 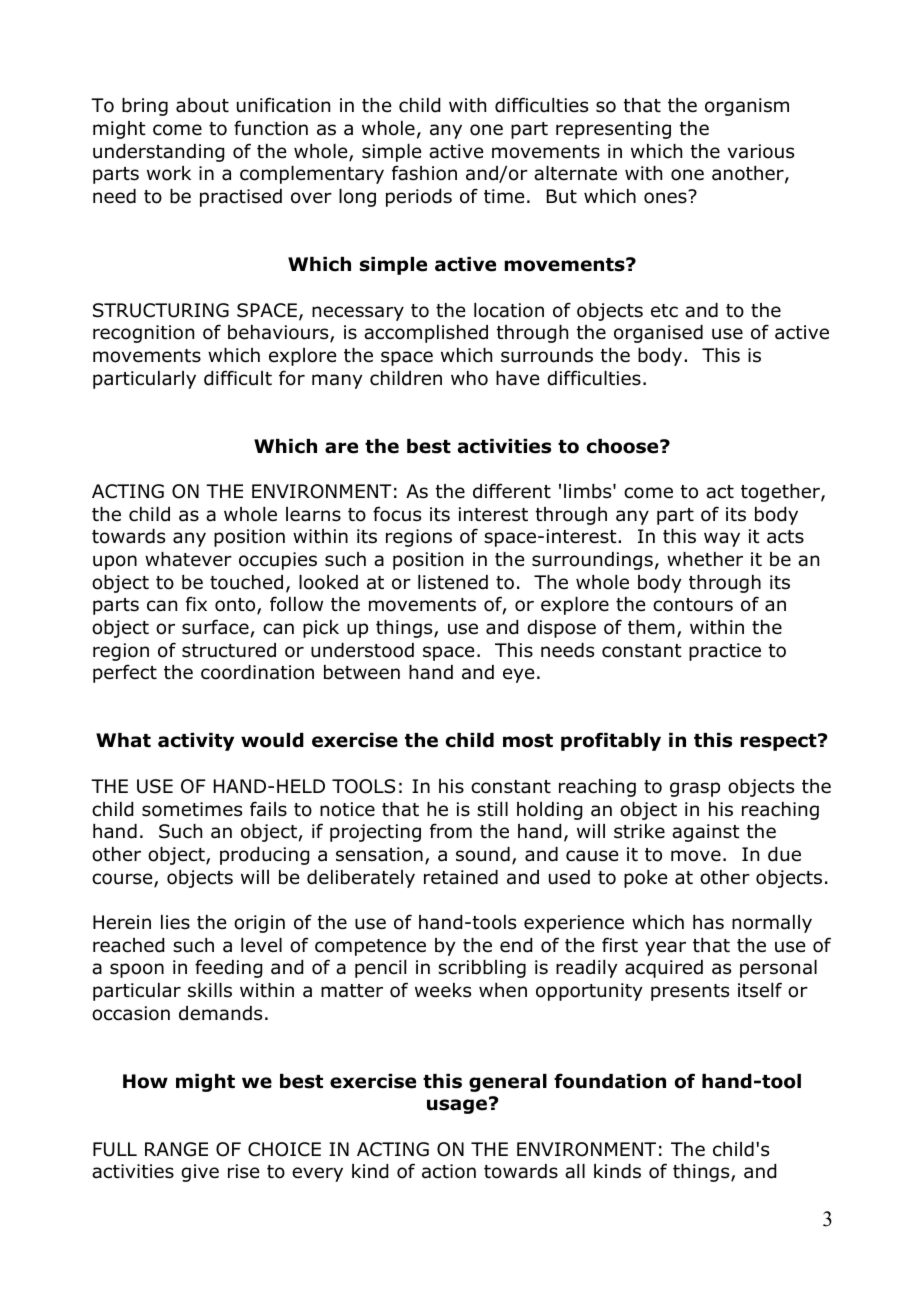 I want to click on RANGE, so click(x=176, y=1149).
